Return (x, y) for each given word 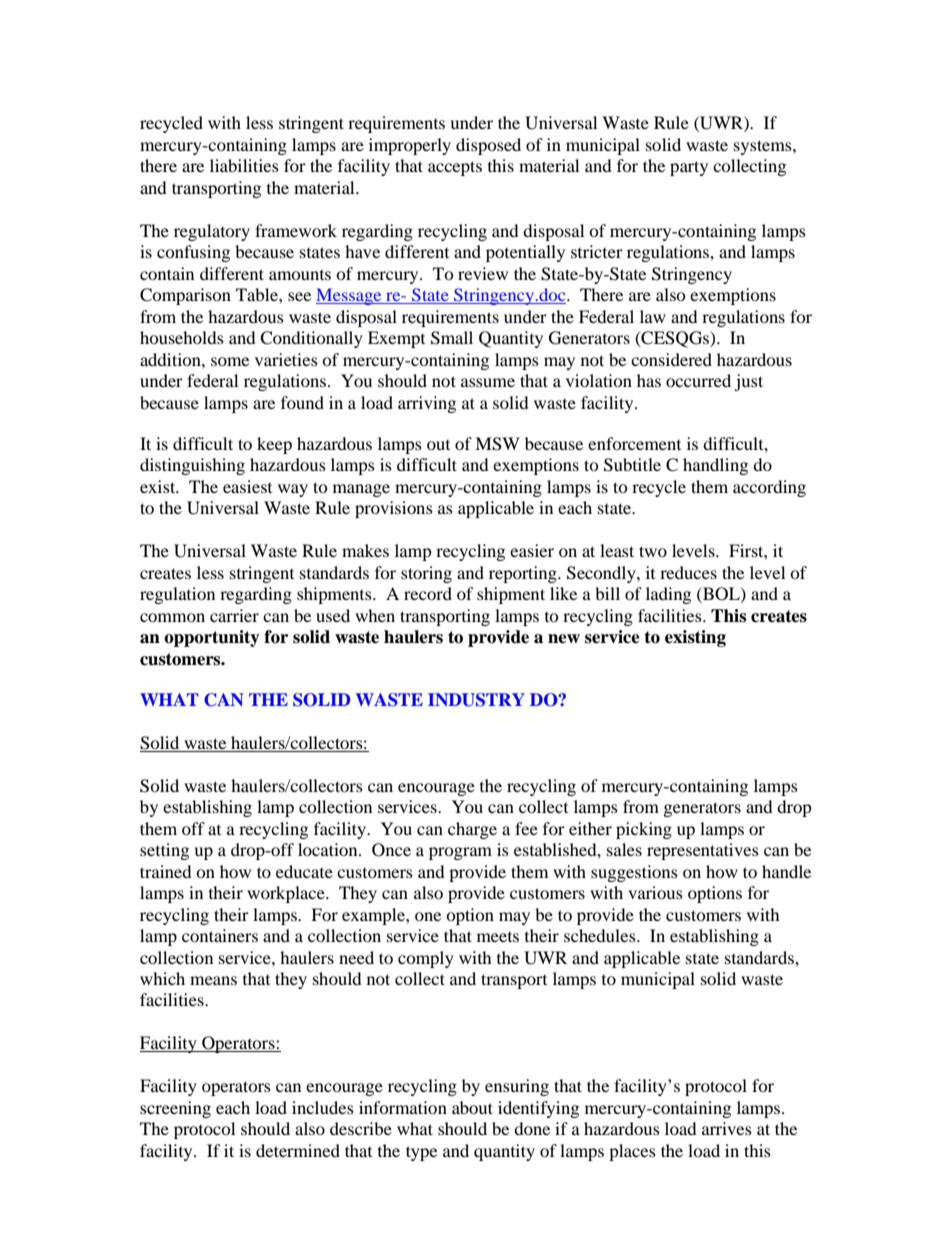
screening (175, 1109)
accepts (455, 168)
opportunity (212, 638)
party (689, 168)
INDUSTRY (476, 700)
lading (668, 595)
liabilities (244, 165)
